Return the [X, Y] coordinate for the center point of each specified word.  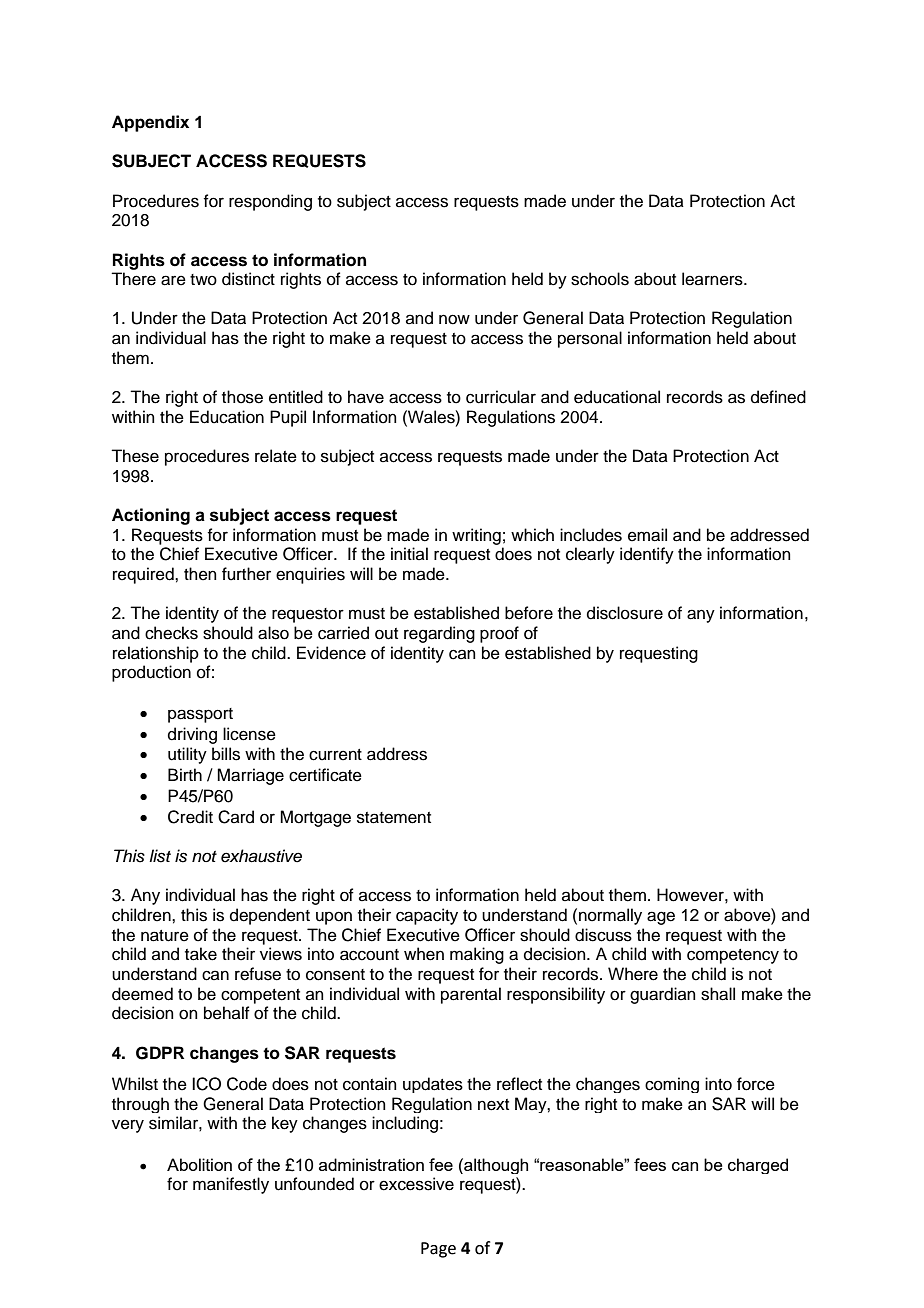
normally [610, 916]
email [647, 535]
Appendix [150, 123]
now [454, 319]
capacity [427, 916]
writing [476, 536]
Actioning [151, 516]
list [160, 856]
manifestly [231, 1185]
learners [713, 279]
